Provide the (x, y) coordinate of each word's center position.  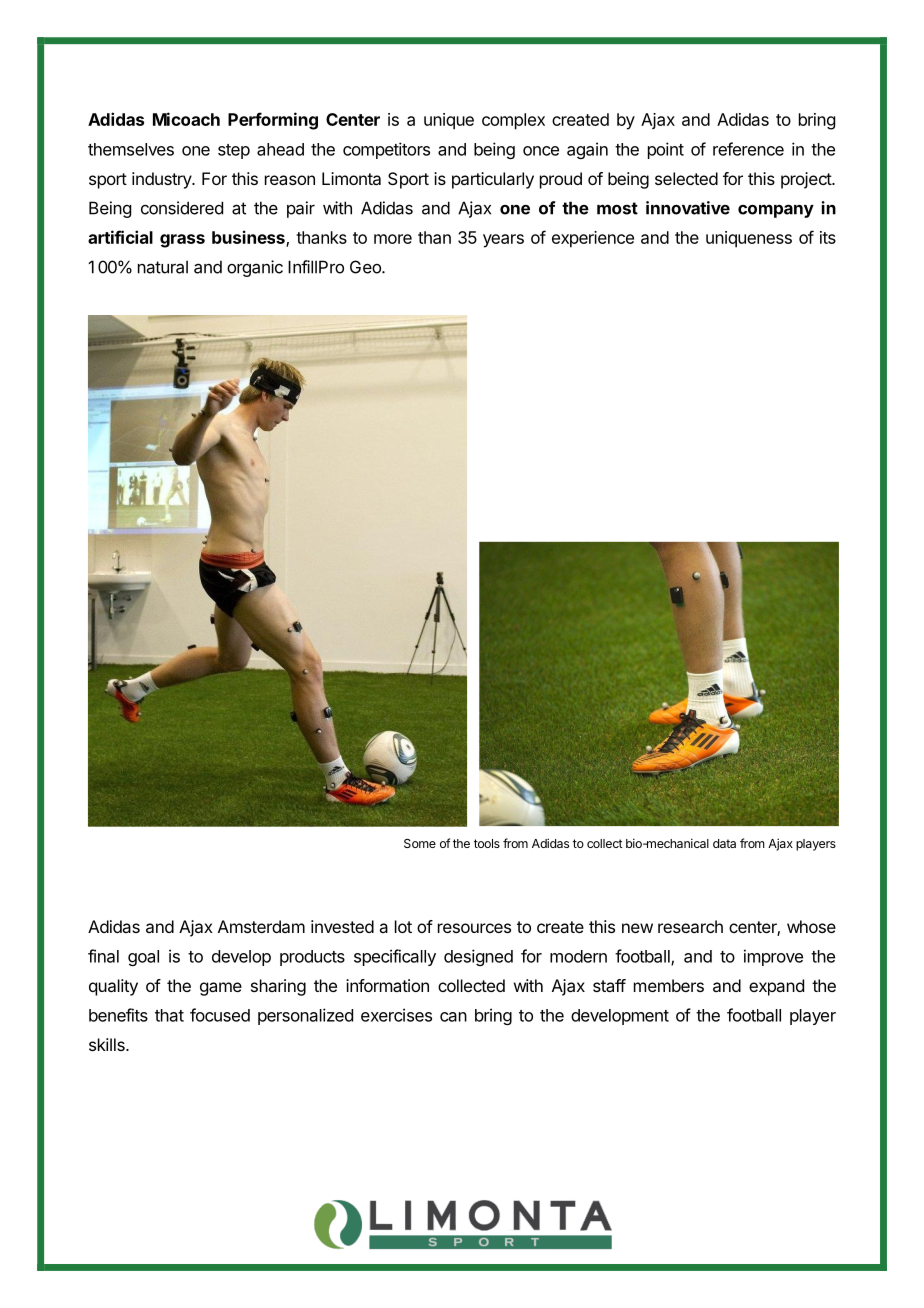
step (234, 151)
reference (748, 149)
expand (776, 987)
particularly (493, 180)
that (169, 1015)
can (453, 1017)
